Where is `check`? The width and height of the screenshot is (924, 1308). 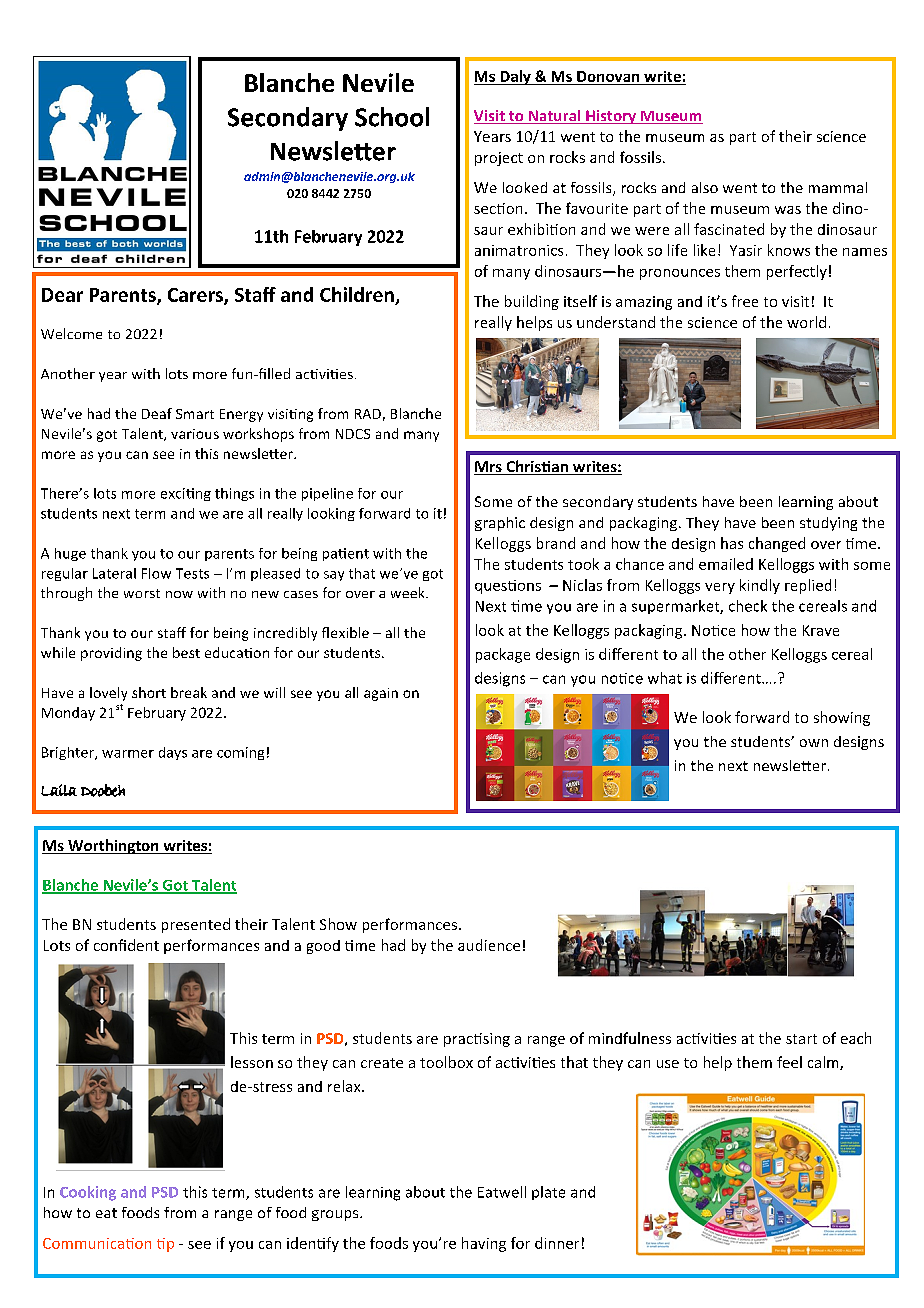 check is located at coordinates (748, 606).
